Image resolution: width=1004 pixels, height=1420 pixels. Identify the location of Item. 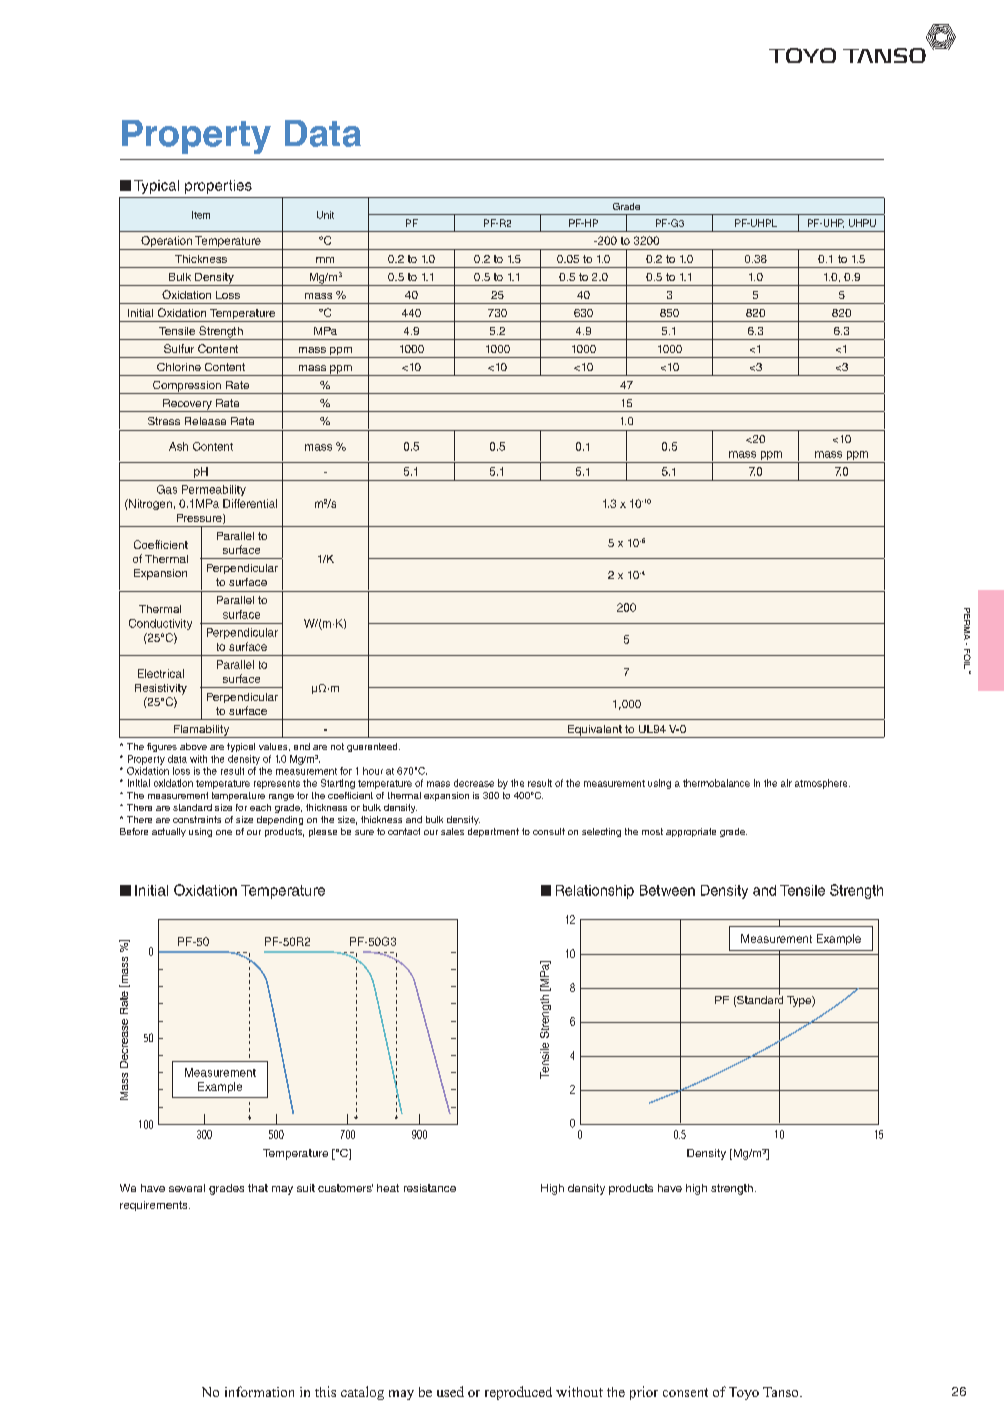
(201, 215).
